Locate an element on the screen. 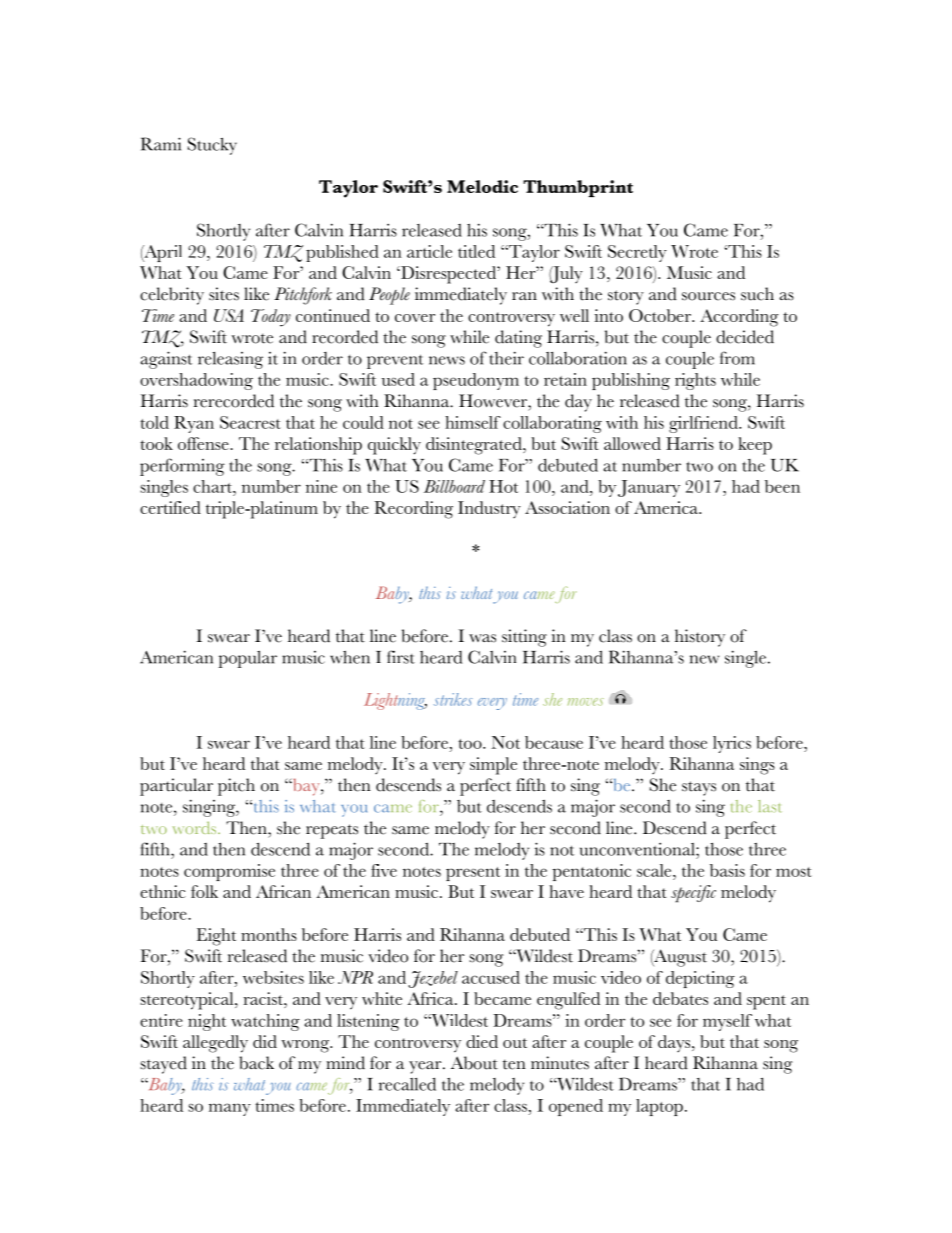 Image resolution: width=952 pixels, height=1233 pixels. Stucky is located at coordinates (212, 146).
